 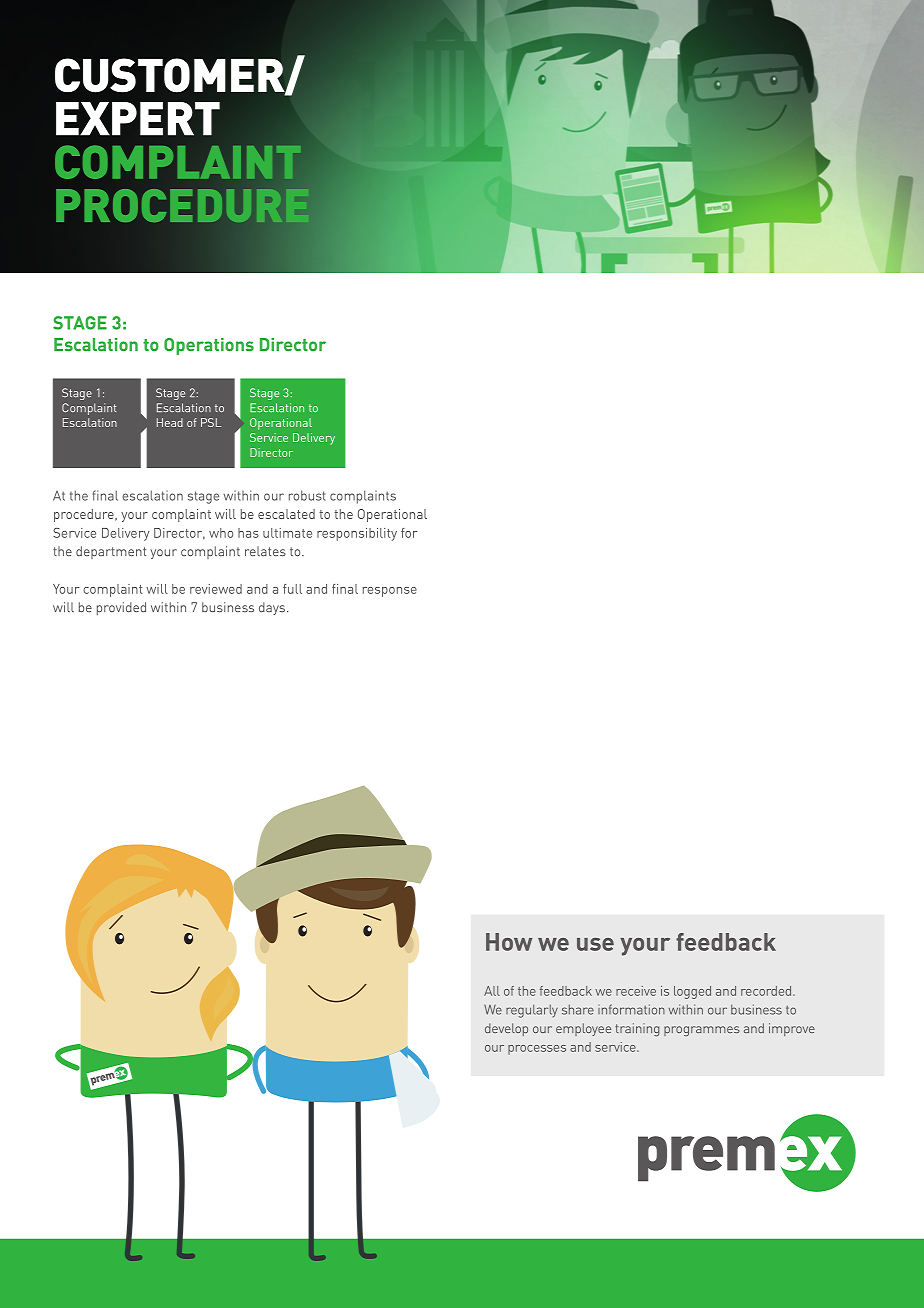 I want to click on All, so click(x=492, y=991).
